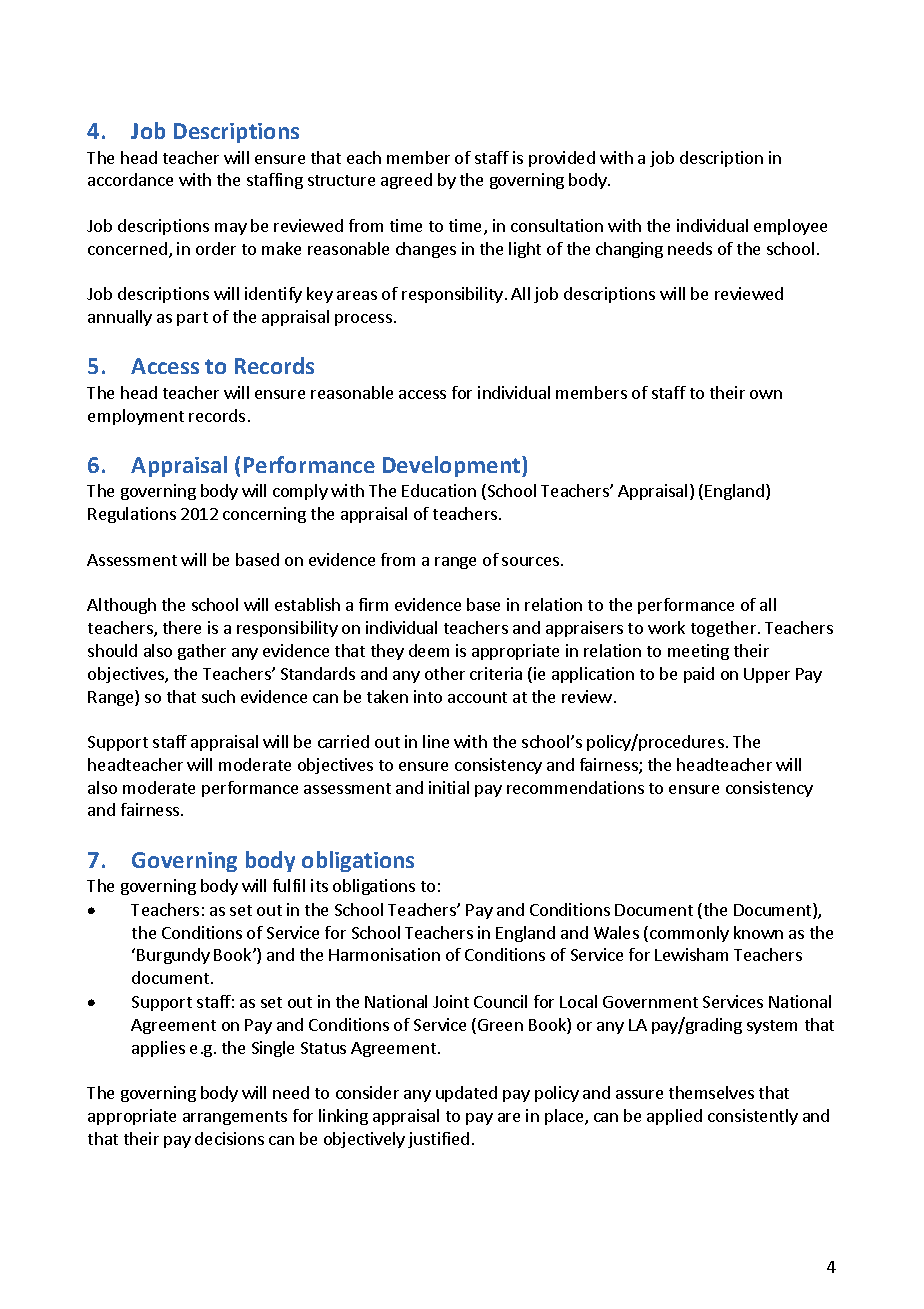 Image resolution: width=924 pixels, height=1309 pixels. I want to click on employee, so click(790, 227).
